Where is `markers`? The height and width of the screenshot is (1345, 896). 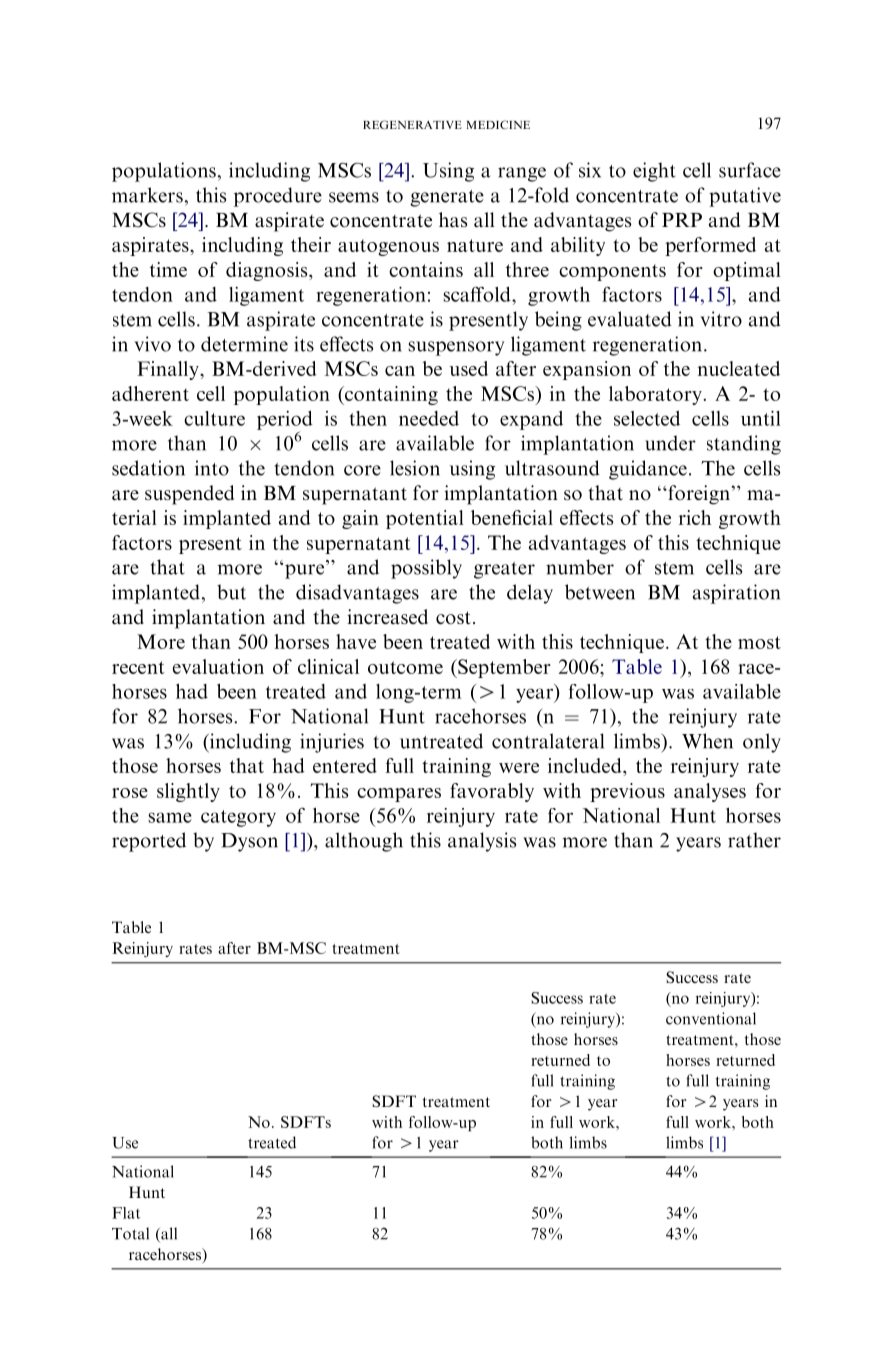
markers is located at coordinates (147, 195).
